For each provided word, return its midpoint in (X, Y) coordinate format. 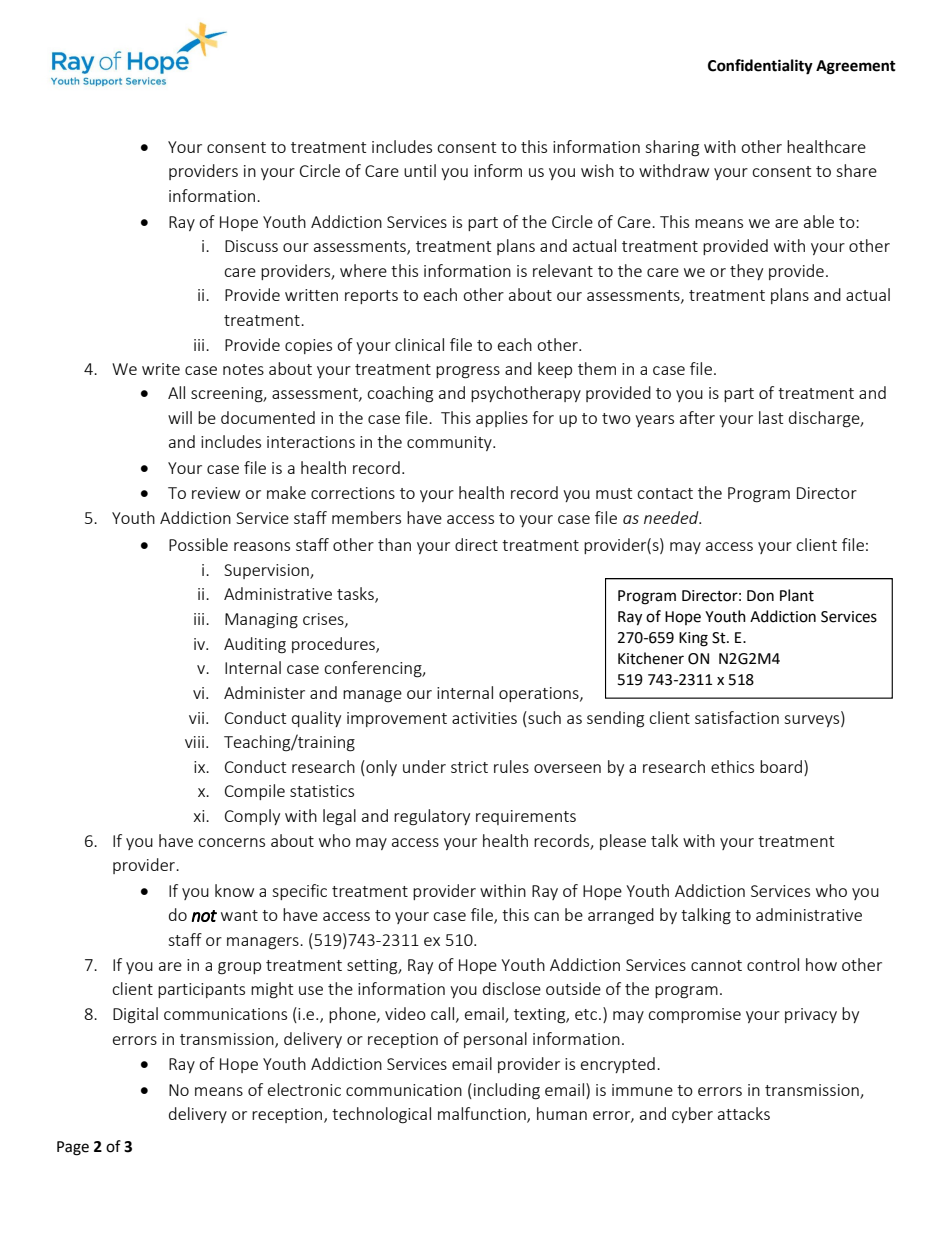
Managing (261, 621)
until (420, 170)
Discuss (251, 246)
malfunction (483, 1115)
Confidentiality (760, 67)
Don (760, 596)
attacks (744, 1113)
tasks (356, 595)
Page (73, 1148)
